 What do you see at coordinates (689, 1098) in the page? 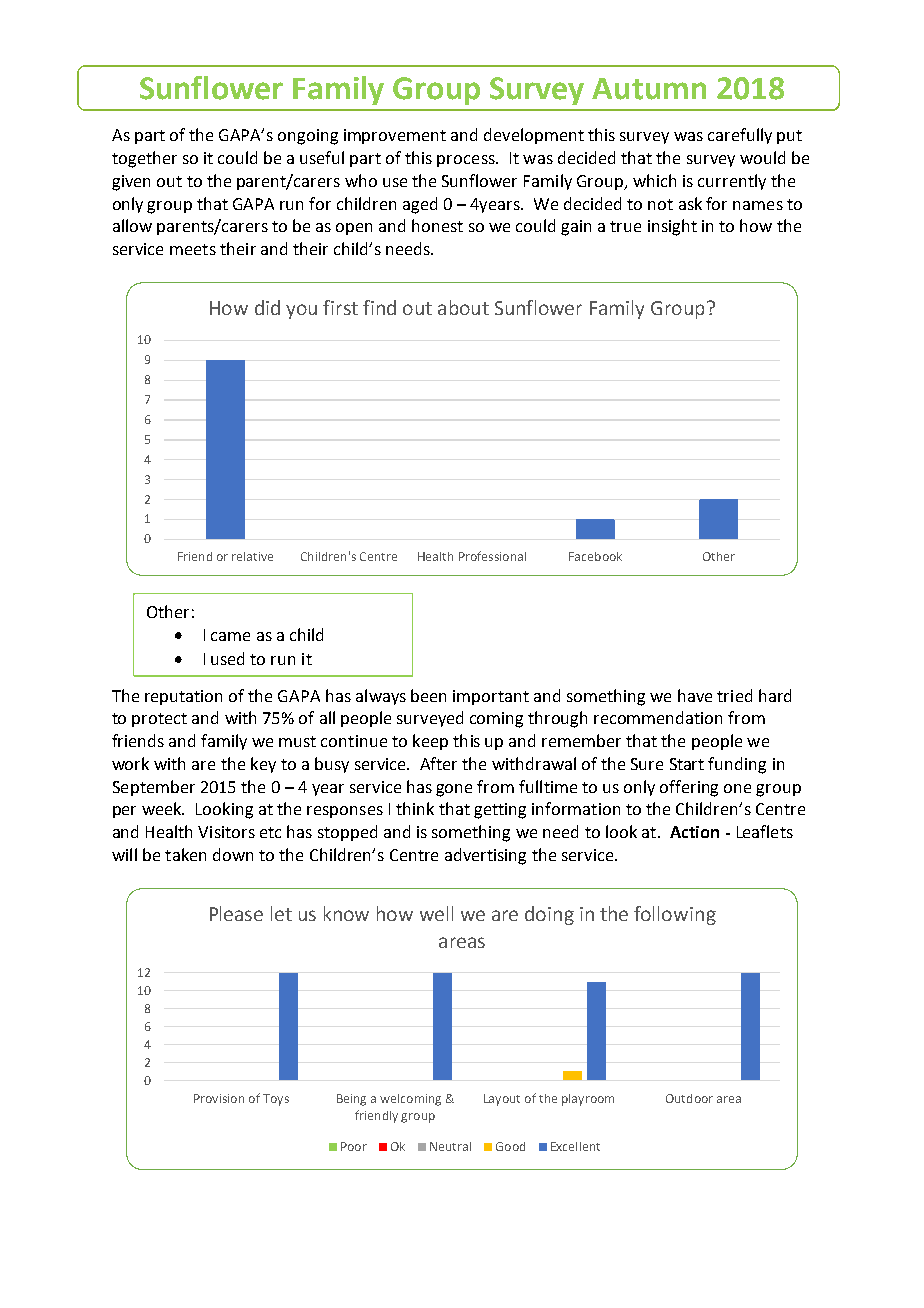
I see `Outdoor` at bounding box center [689, 1098].
